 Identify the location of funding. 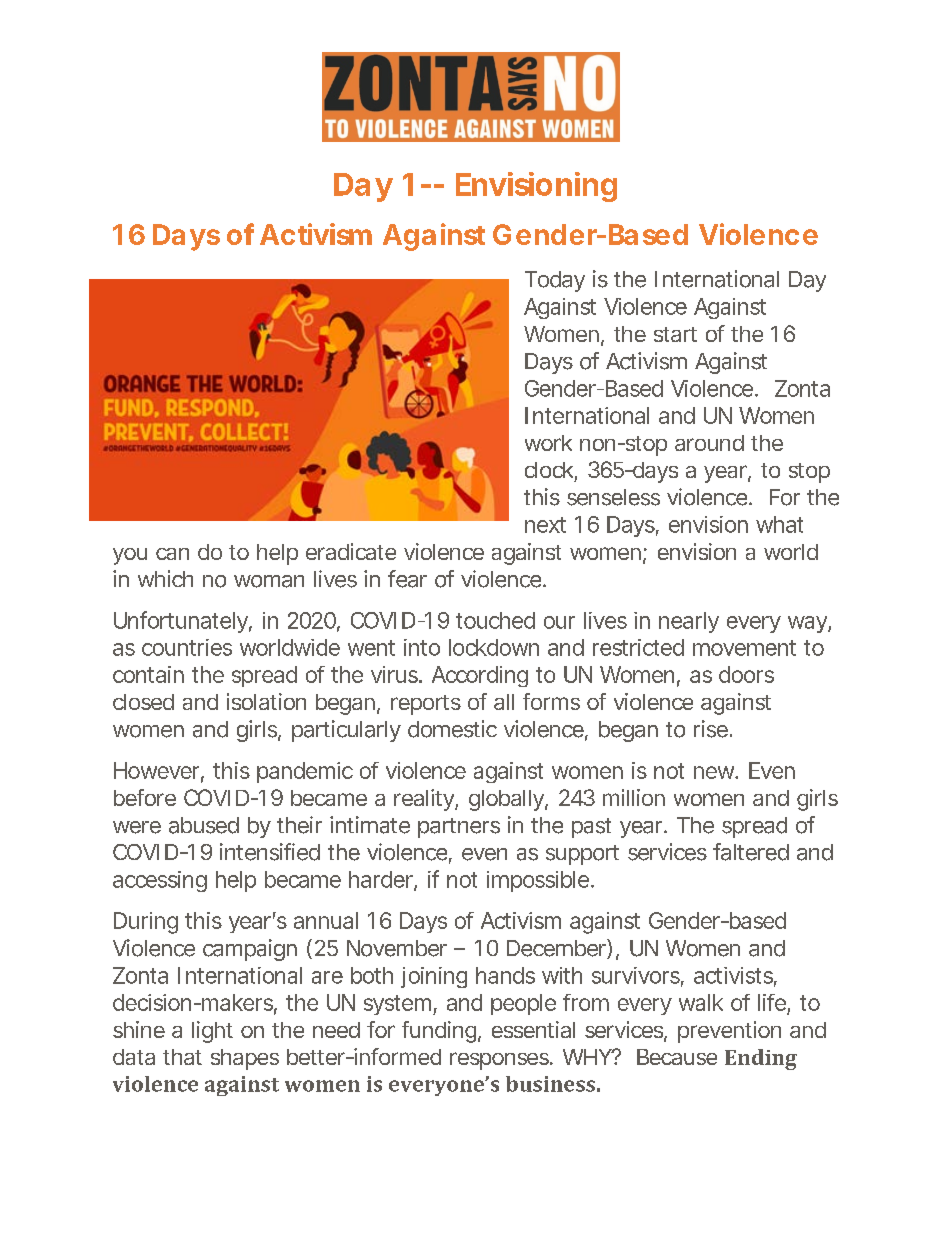
(439, 1032).
